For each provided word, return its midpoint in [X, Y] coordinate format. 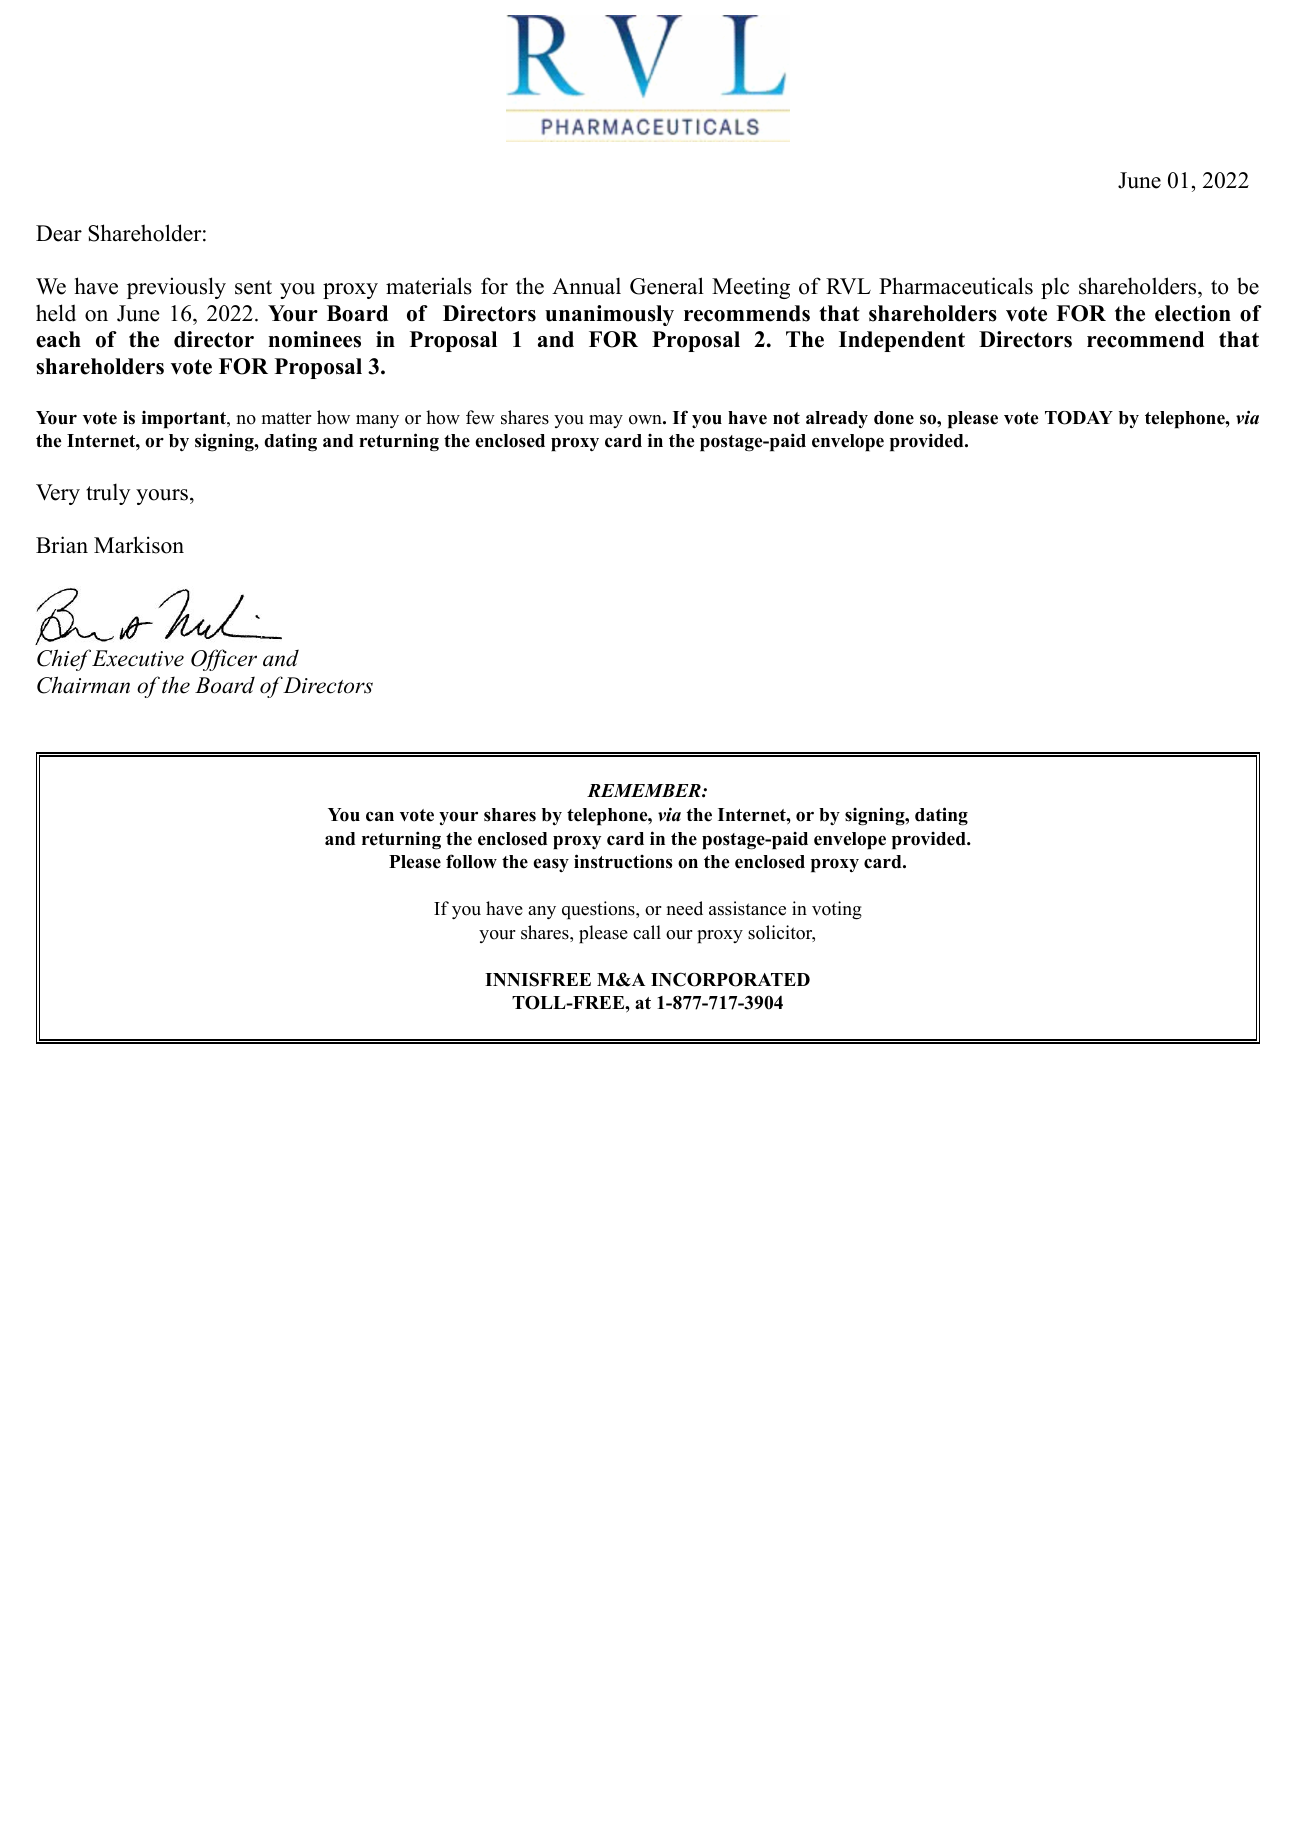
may [606, 421]
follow [471, 861]
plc [1055, 288]
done [894, 418]
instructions [623, 861]
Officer [224, 660]
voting [837, 910]
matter [287, 418]
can [380, 817]
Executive [138, 658]
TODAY [1079, 418]
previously [176, 288]
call [647, 932]
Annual [586, 286]
